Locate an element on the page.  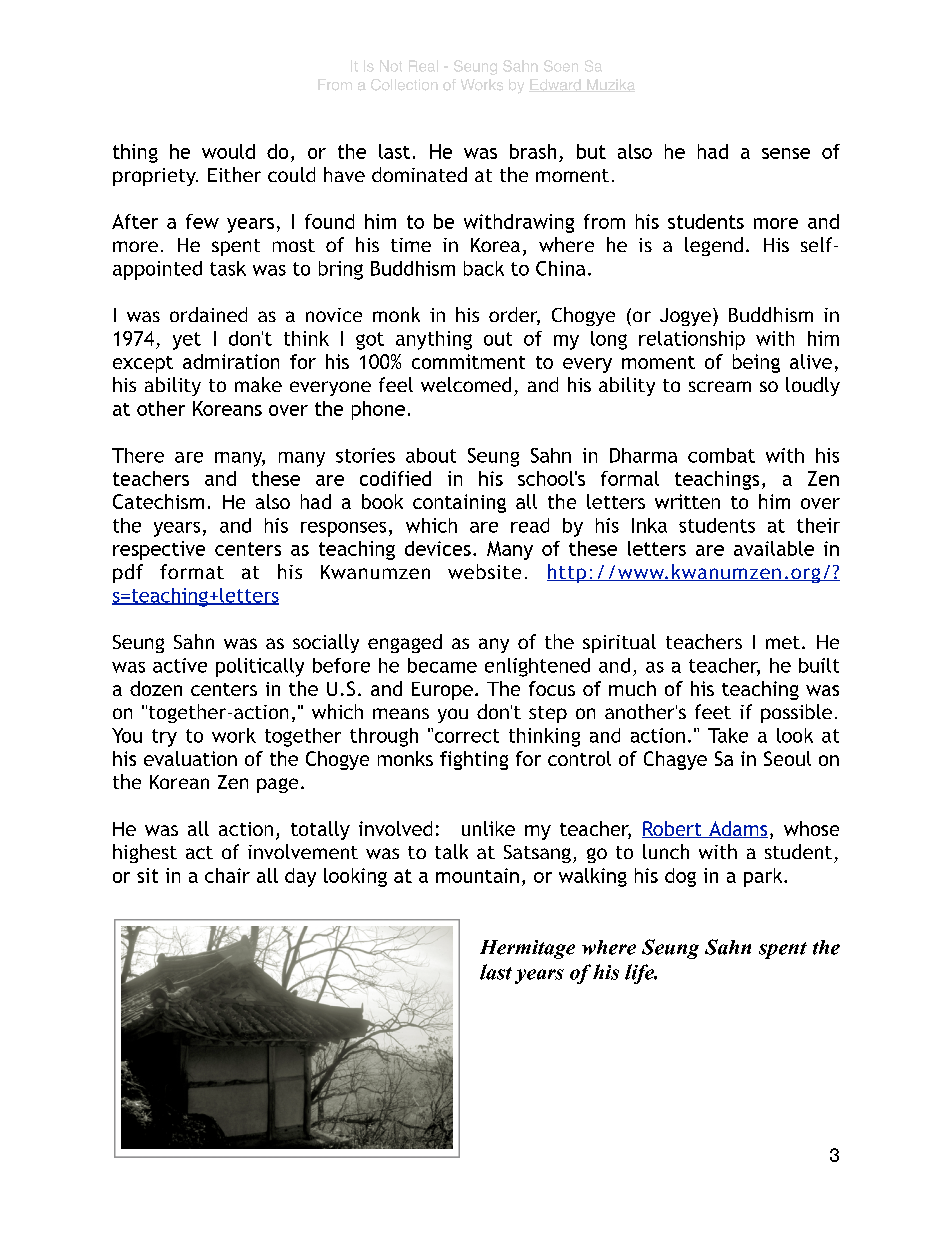
park is located at coordinates (764, 877).
